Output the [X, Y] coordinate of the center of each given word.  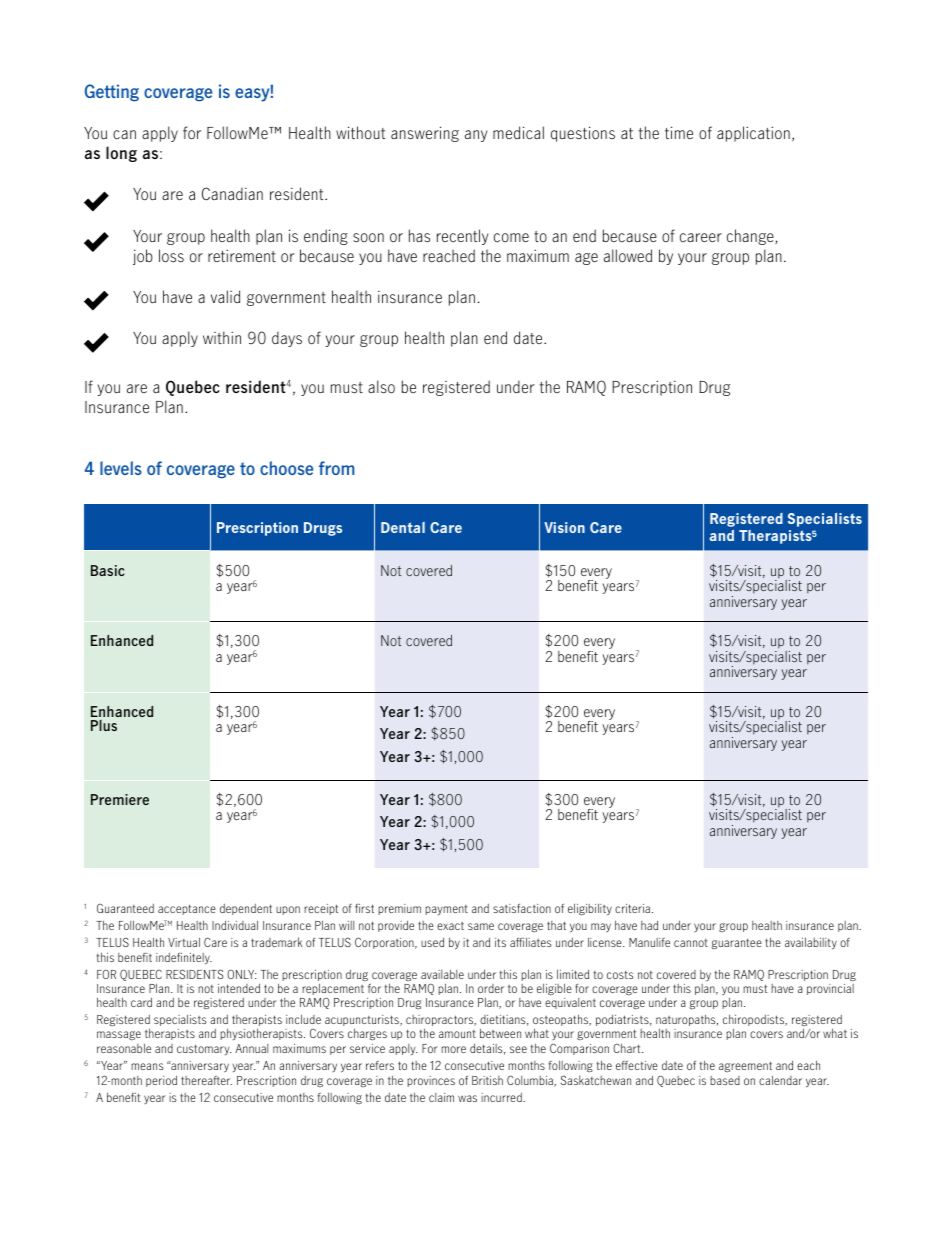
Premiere [120, 799]
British [487, 1080]
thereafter [206, 1080]
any [476, 136]
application [753, 134]
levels [121, 468]
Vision [564, 527]
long [121, 154]
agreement [745, 1066]
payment [446, 910]
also [381, 387]
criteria [632, 908]
